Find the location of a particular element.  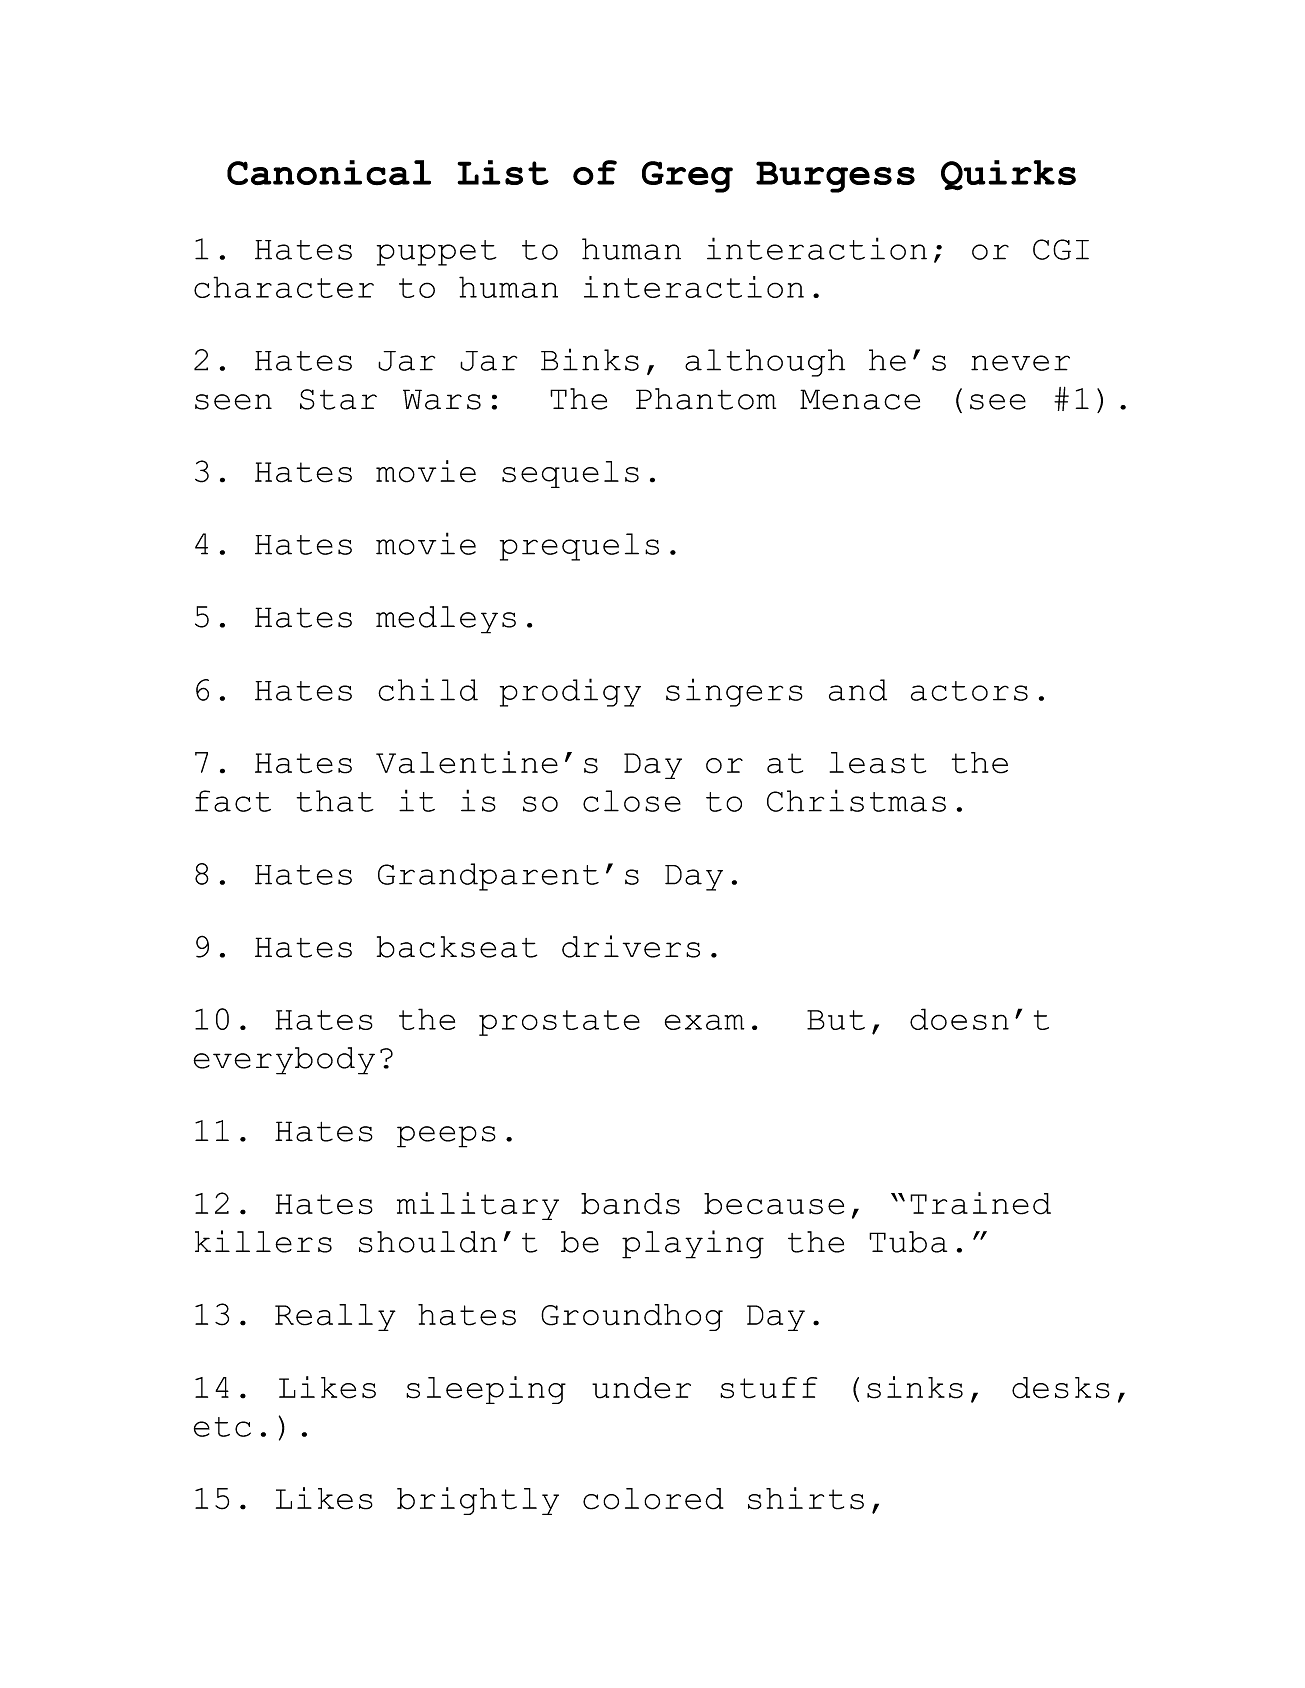

Canonical is located at coordinates (329, 172).
